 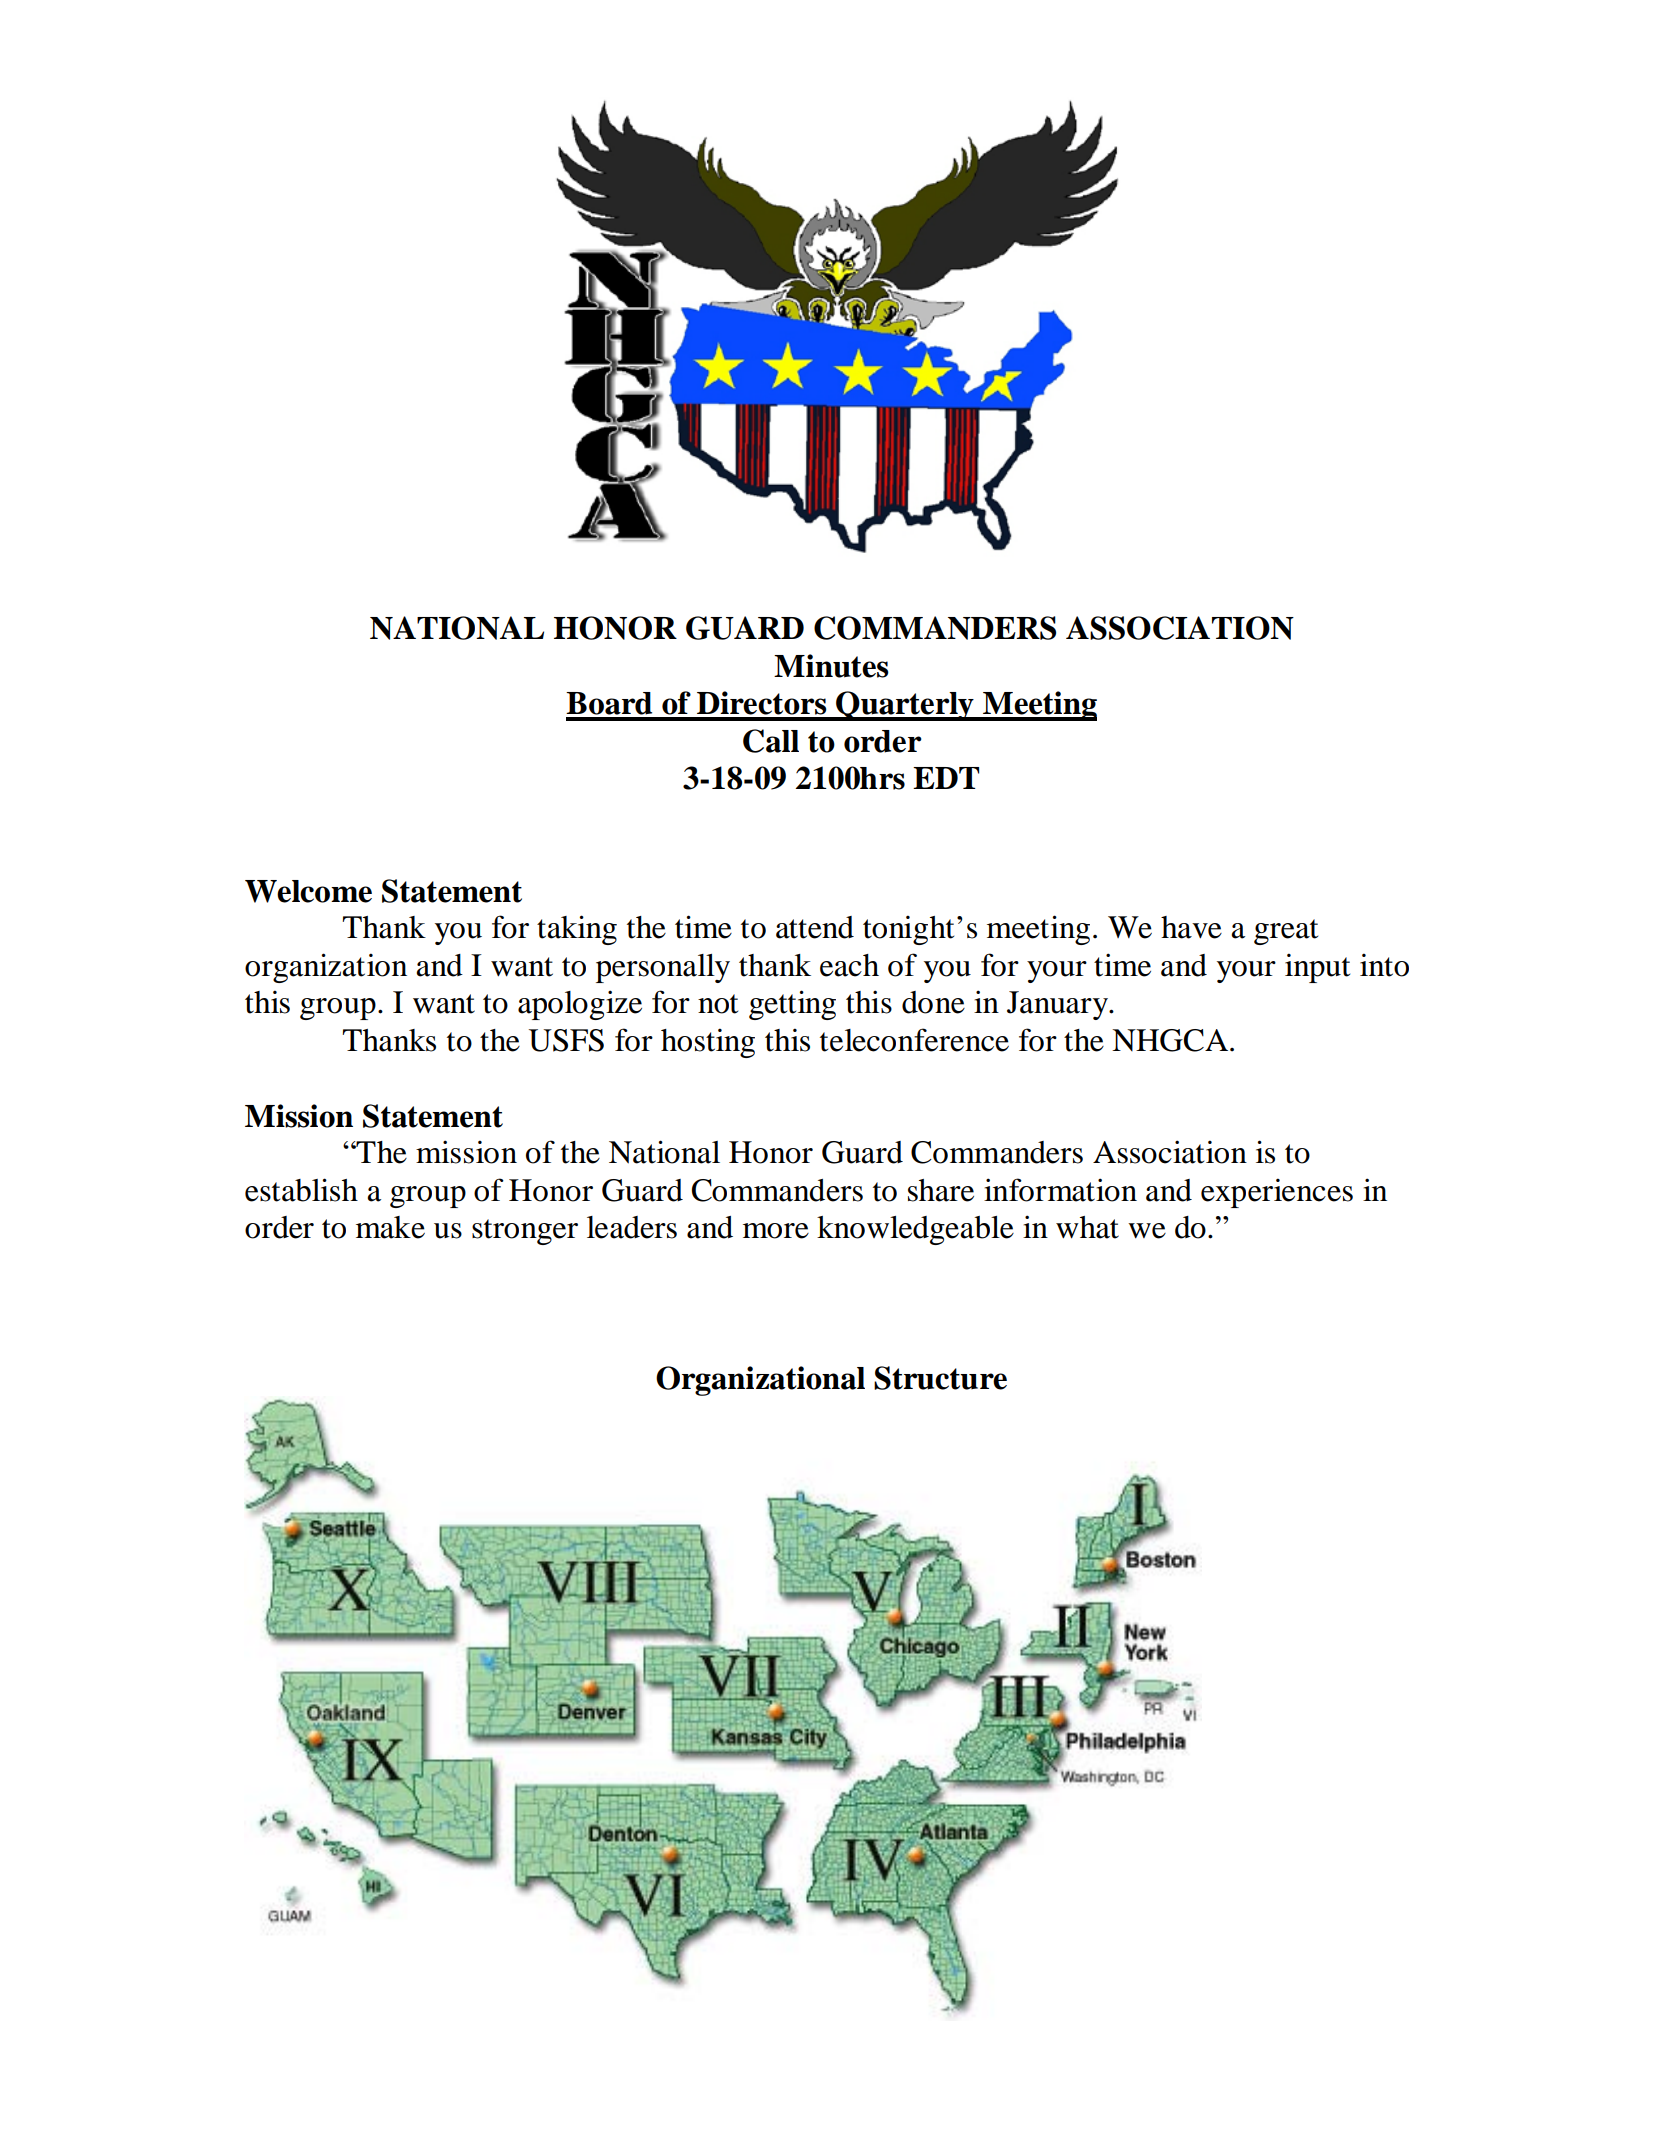 I want to click on getting, so click(x=792, y=1005).
